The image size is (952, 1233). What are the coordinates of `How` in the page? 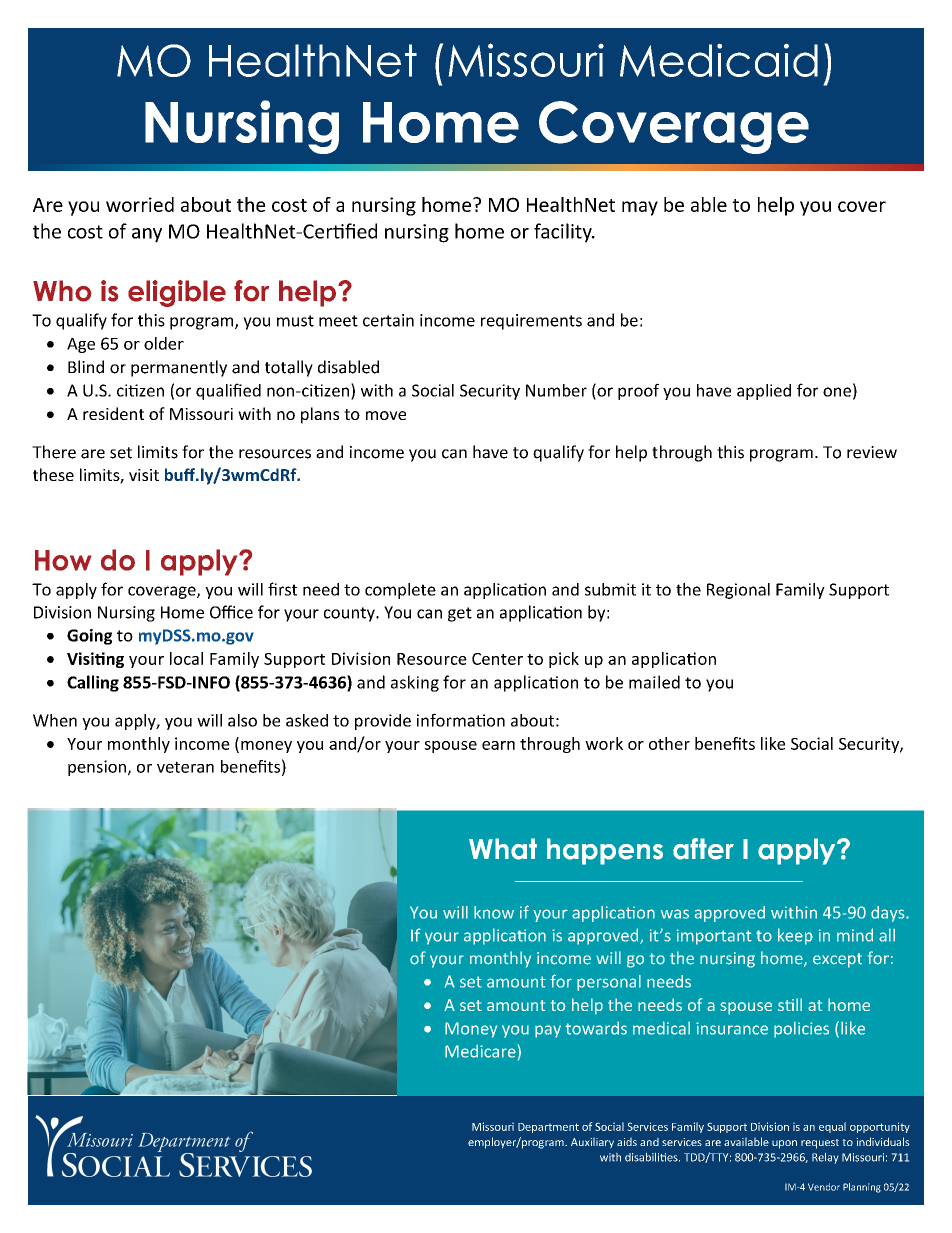 It's located at (63, 560).
